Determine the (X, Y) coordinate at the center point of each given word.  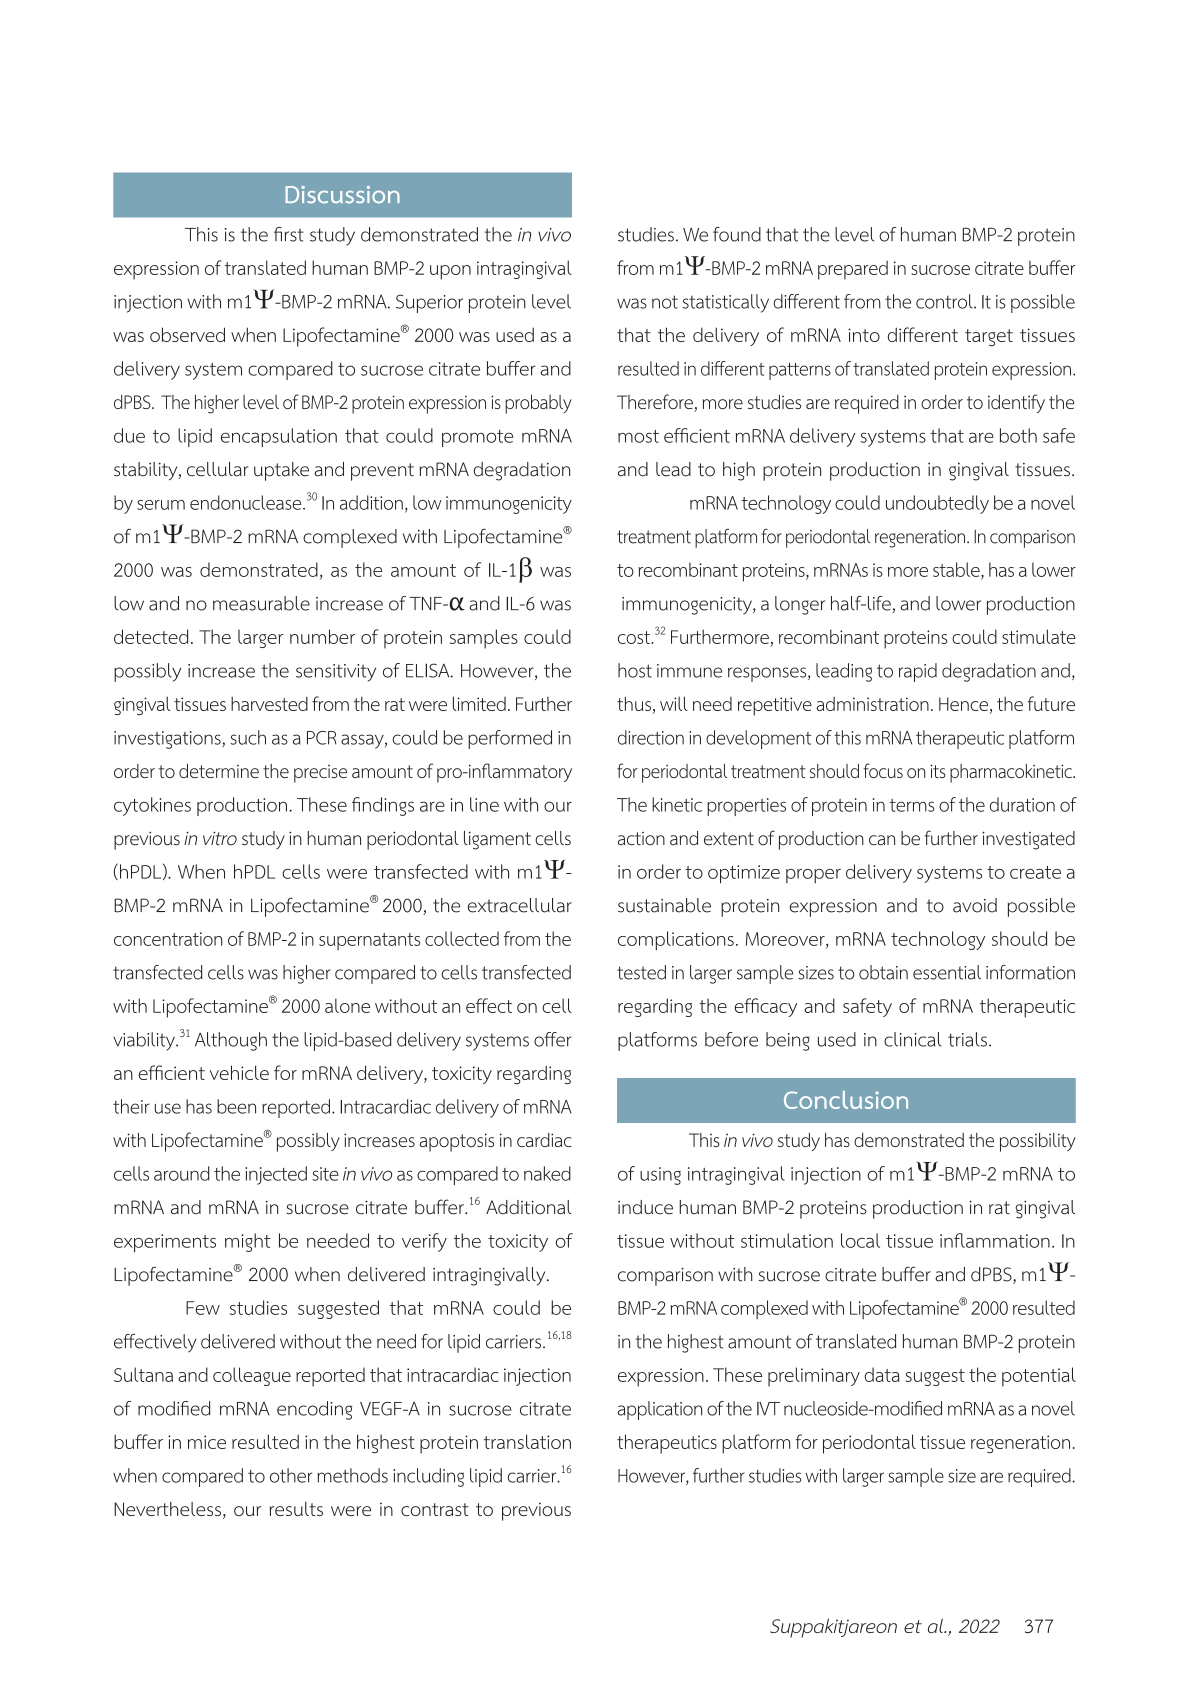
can (882, 840)
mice (207, 1442)
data (882, 1374)
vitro (220, 838)
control (945, 301)
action (641, 839)
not (665, 302)
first (289, 234)
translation (527, 1441)
